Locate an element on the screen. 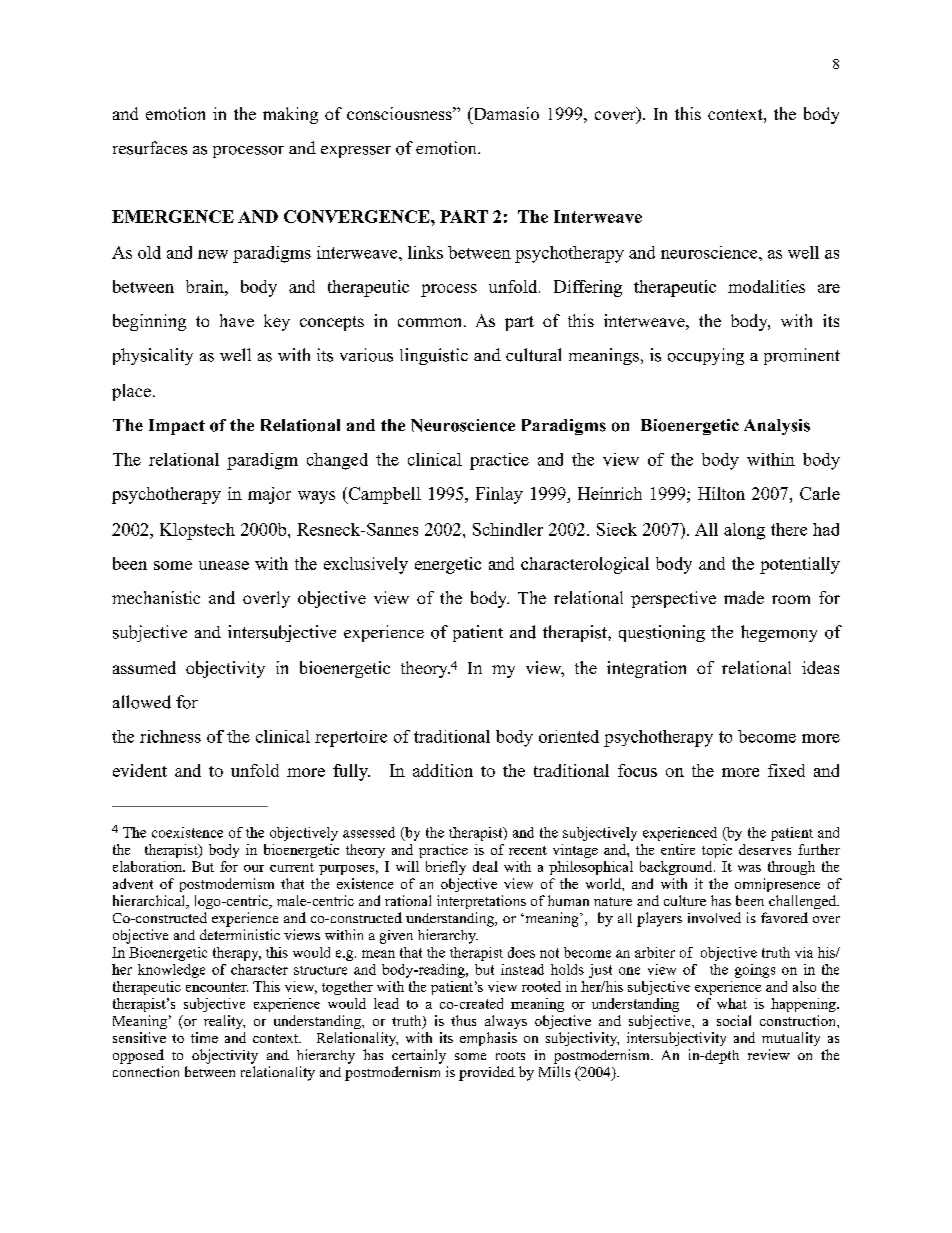  social is located at coordinates (734, 1020).
